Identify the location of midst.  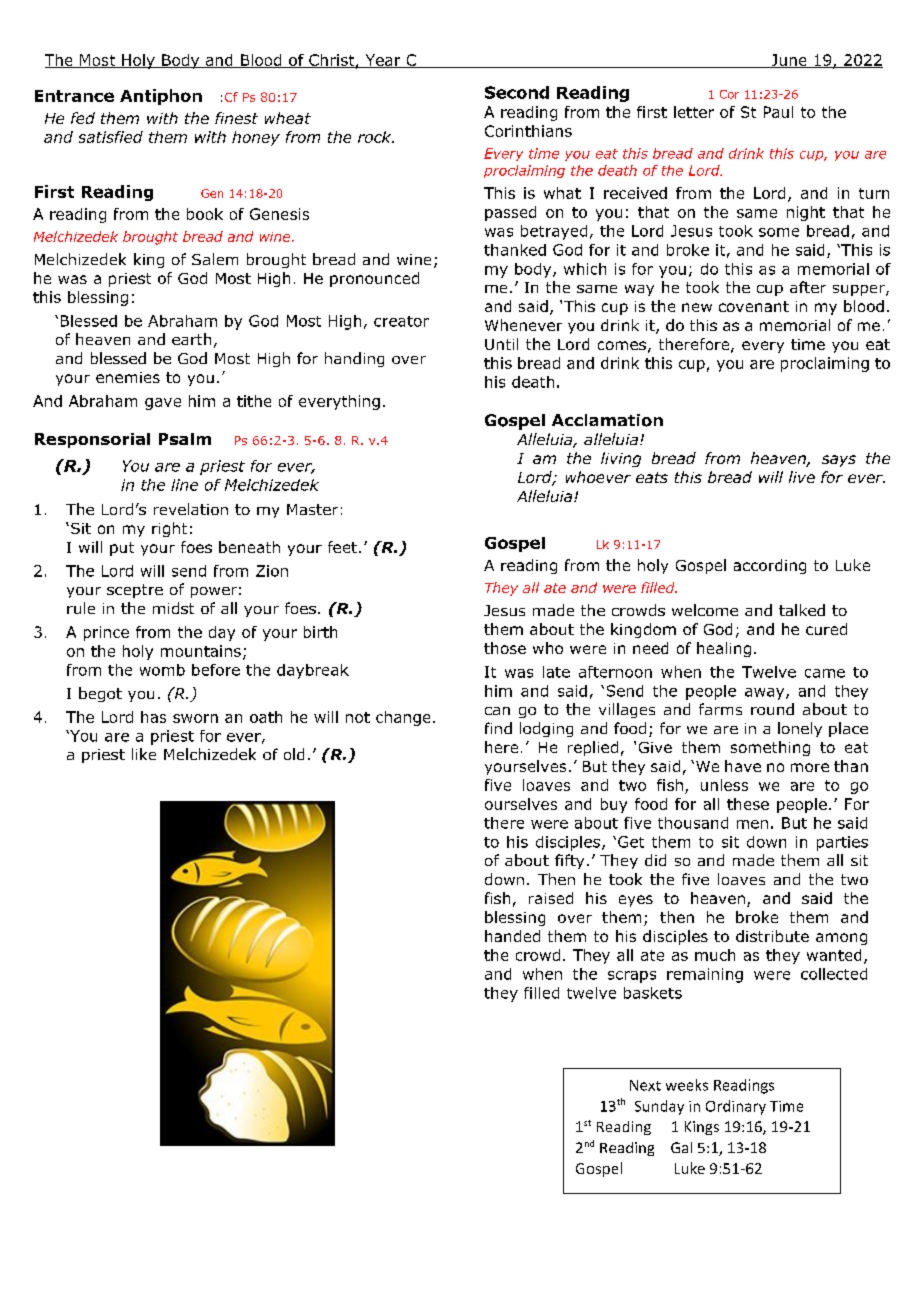
(173, 608).
